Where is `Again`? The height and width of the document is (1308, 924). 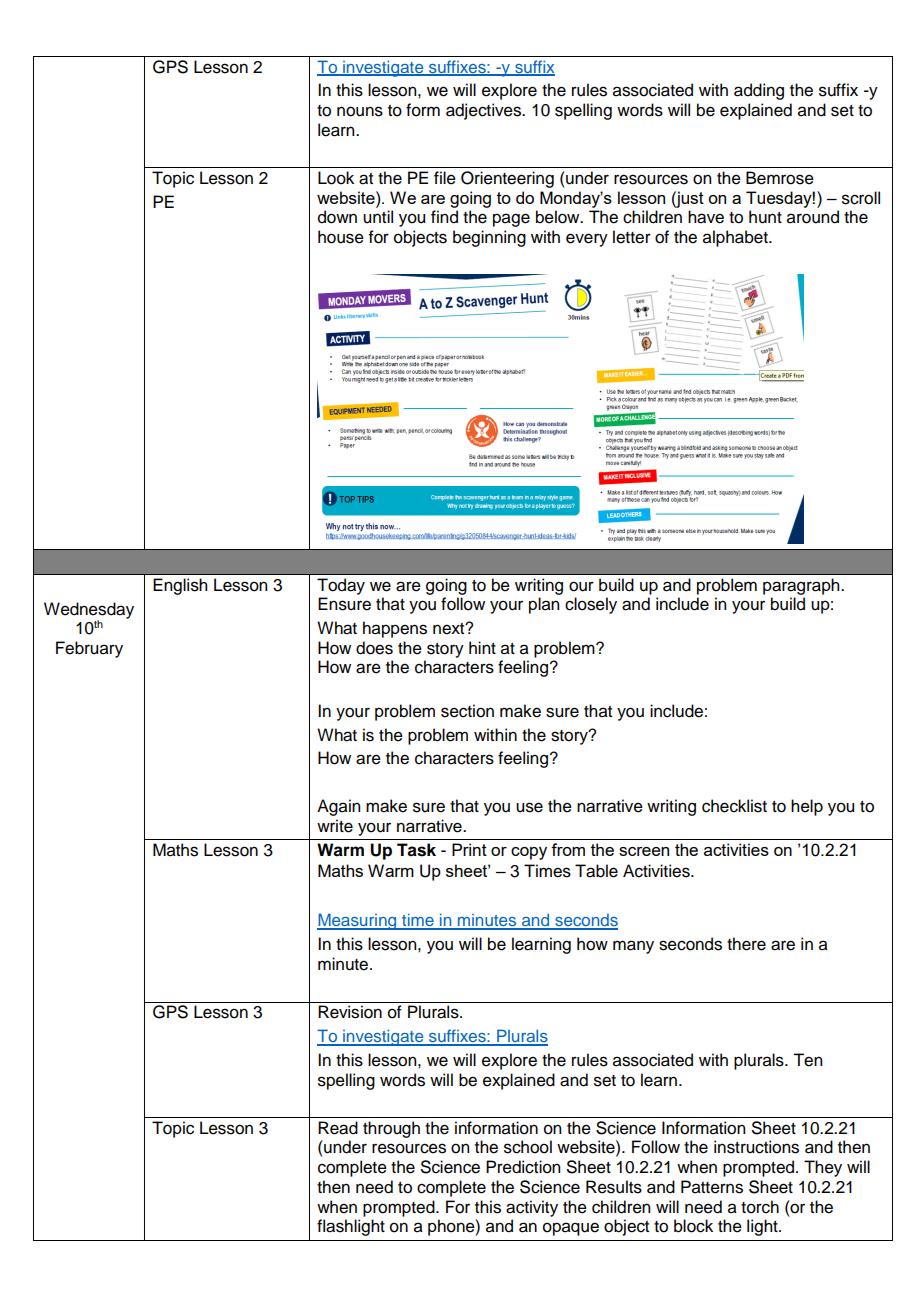
Again is located at coordinates (338, 807).
